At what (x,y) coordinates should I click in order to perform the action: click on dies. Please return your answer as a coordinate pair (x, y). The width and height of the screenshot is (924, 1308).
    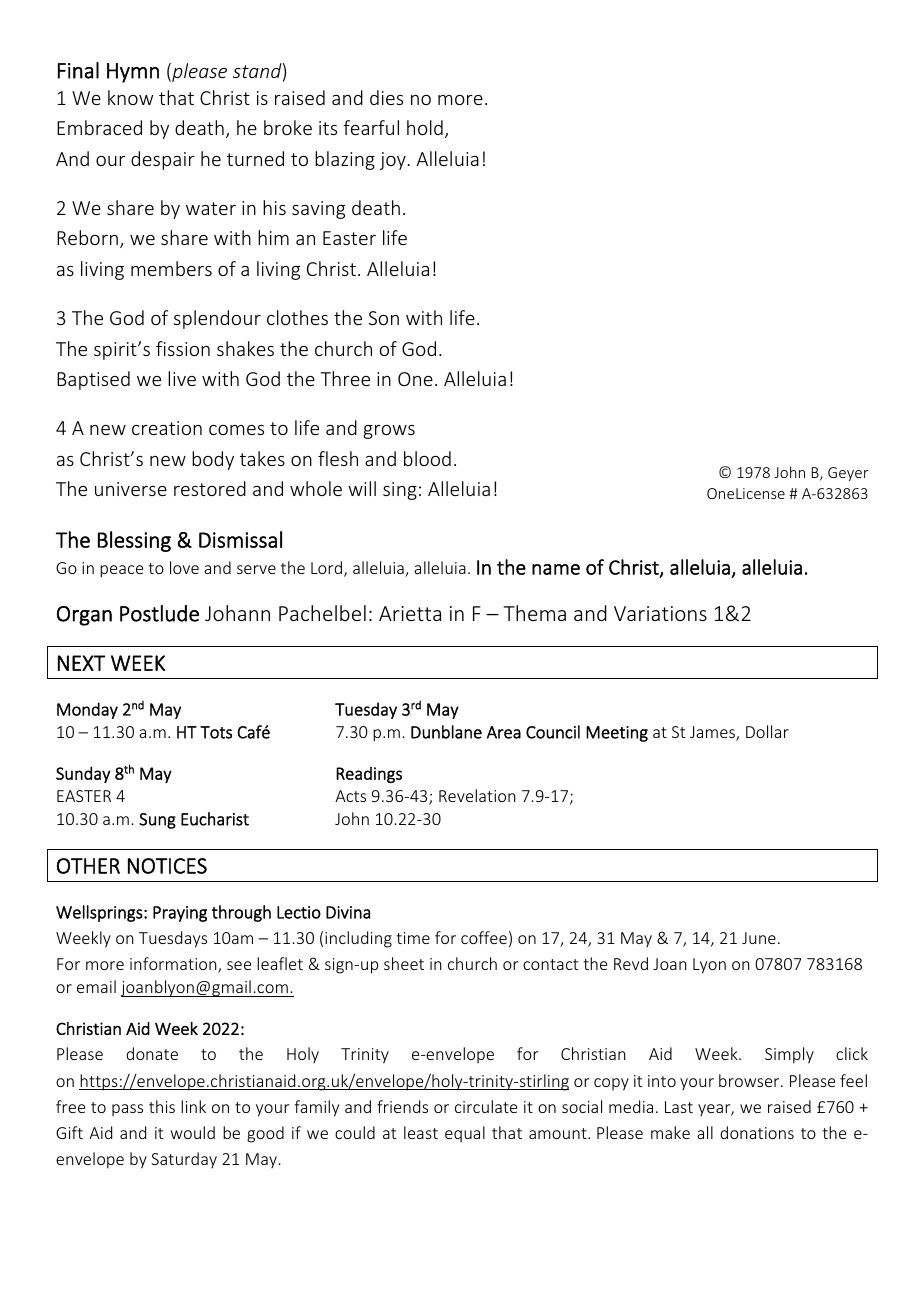
    Looking at the image, I should click on (386, 97).
